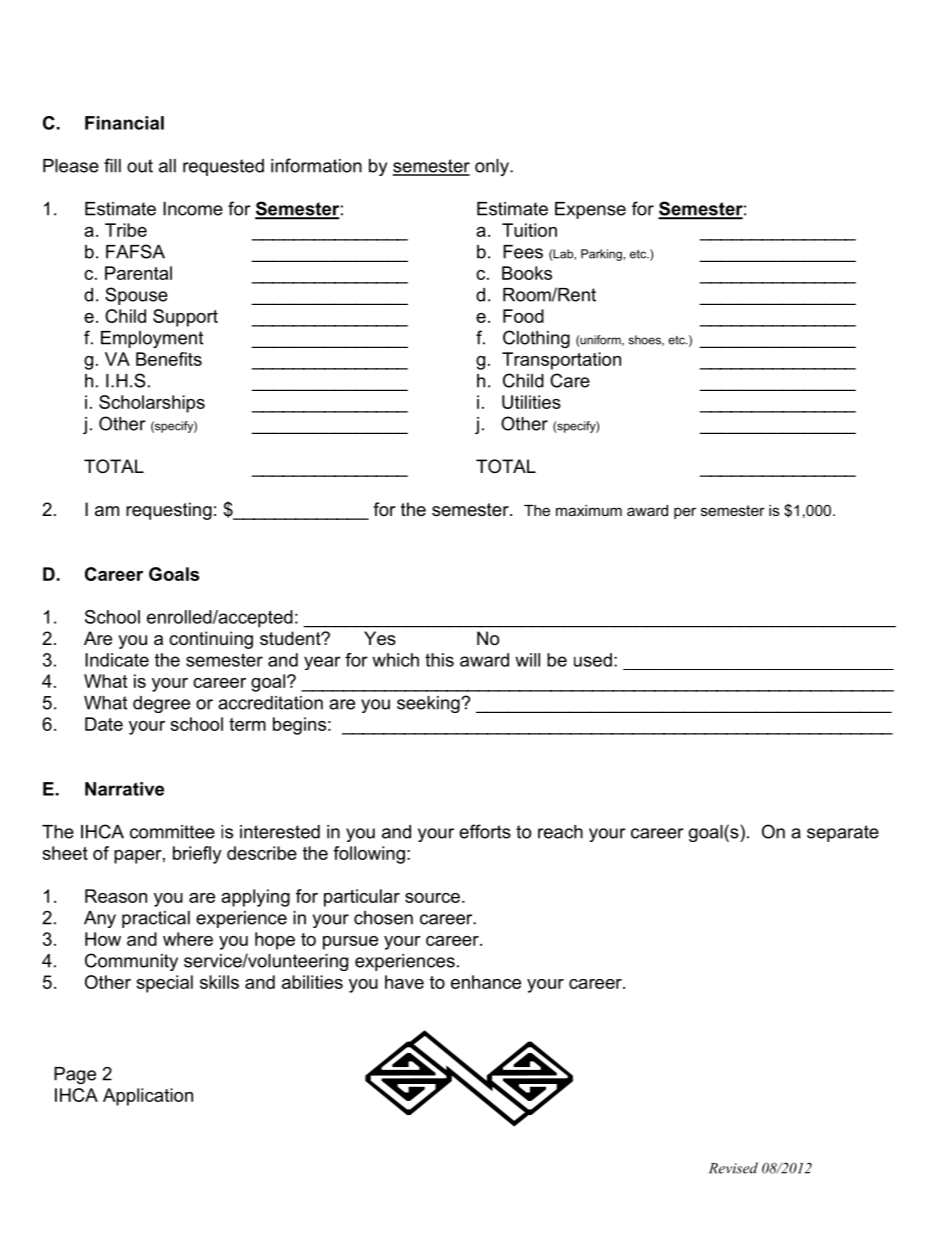 Image resolution: width=952 pixels, height=1233 pixels. What do you see at coordinates (733, 1168) in the page?
I see `Revised` at bounding box center [733, 1168].
